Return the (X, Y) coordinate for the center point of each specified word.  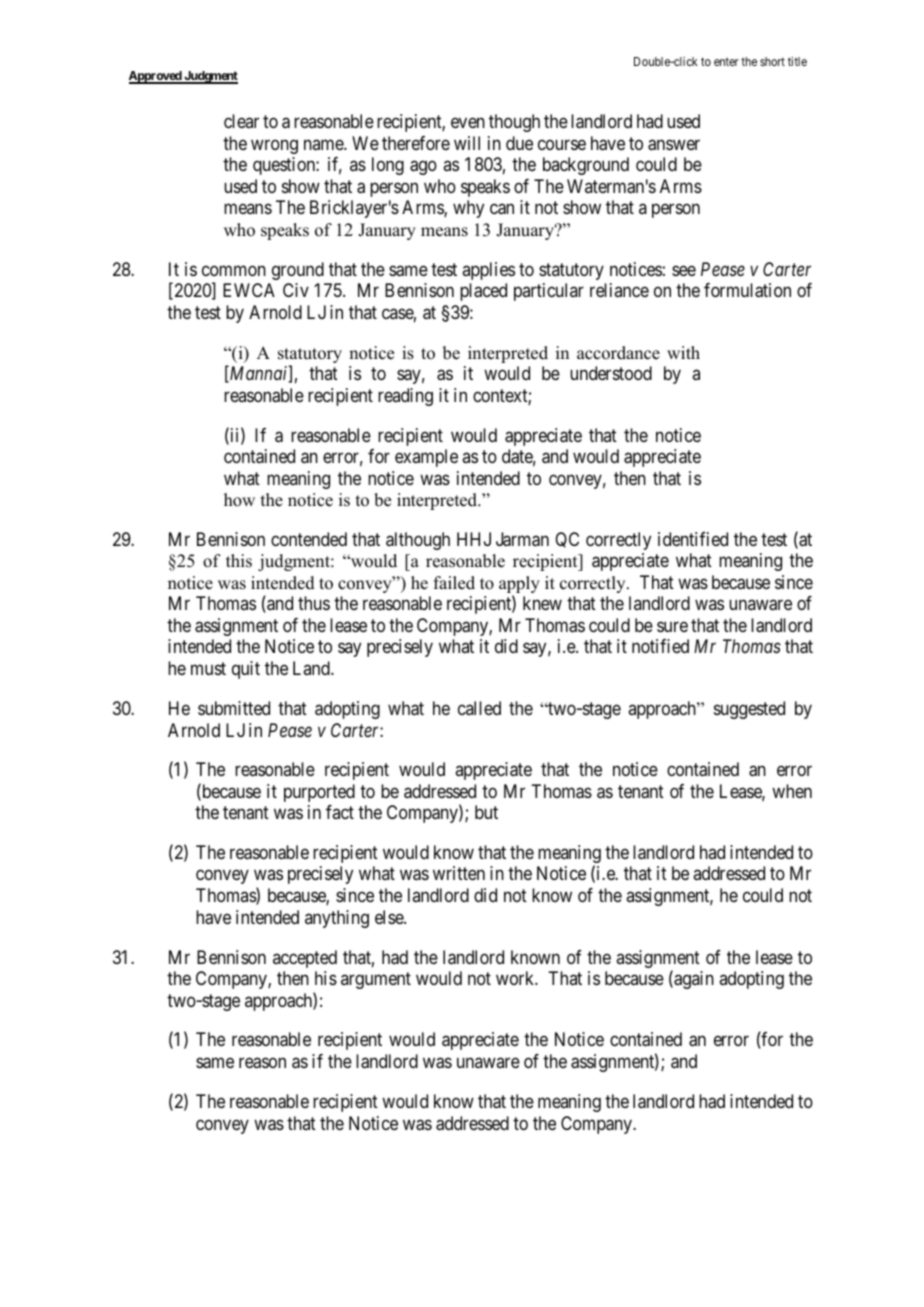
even (468, 123)
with (683, 352)
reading (405, 397)
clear (241, 121)
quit (246, 670)
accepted (305, 959)
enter (726, 62)
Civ (296, 290)
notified (660, 646)
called (479, 708)
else (390, 917)
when (792, 791)
